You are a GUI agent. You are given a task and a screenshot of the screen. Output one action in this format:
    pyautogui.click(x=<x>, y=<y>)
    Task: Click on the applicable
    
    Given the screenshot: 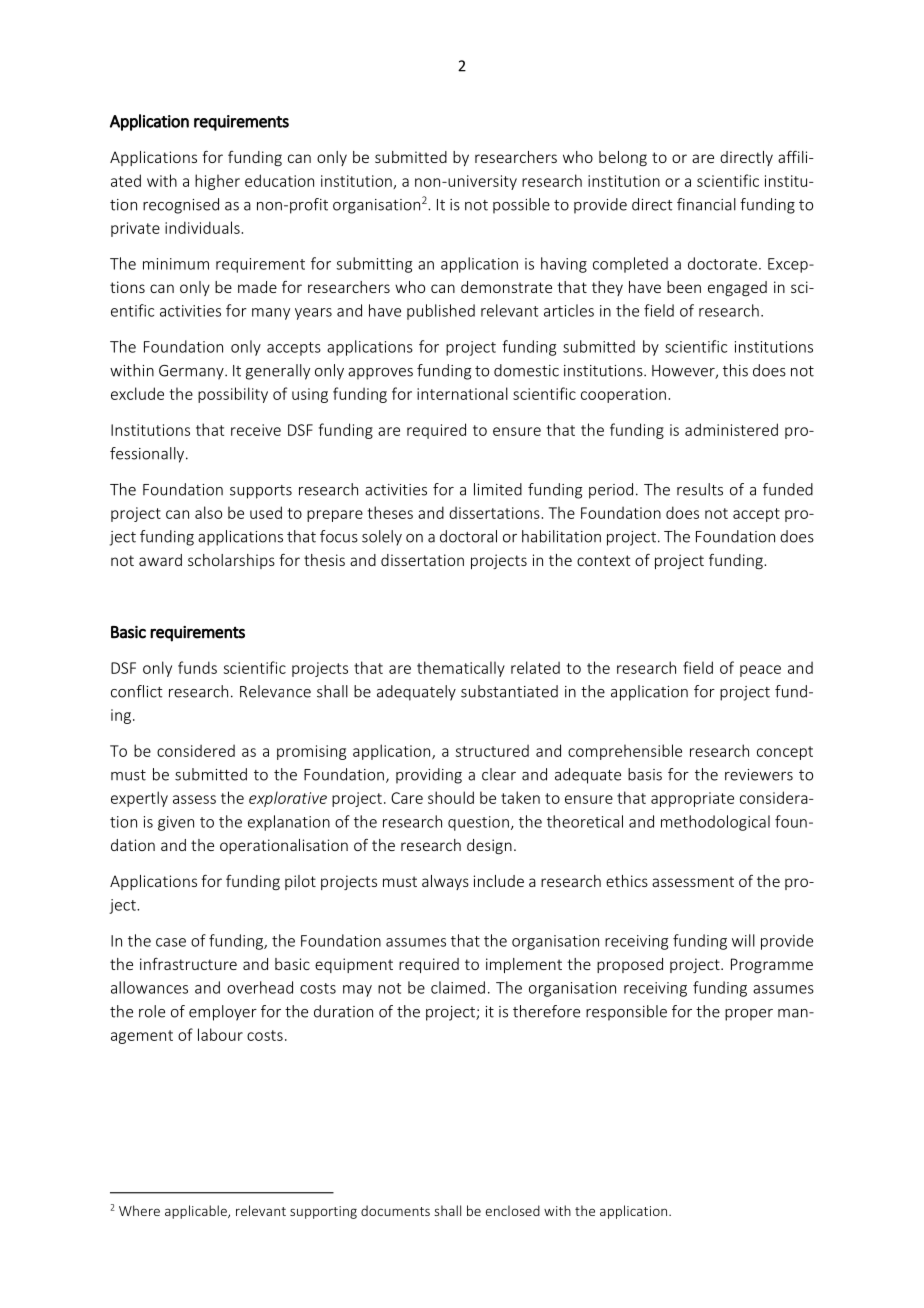 What is the action you would take?
    pyautogui.click(x=197, y=1212)
